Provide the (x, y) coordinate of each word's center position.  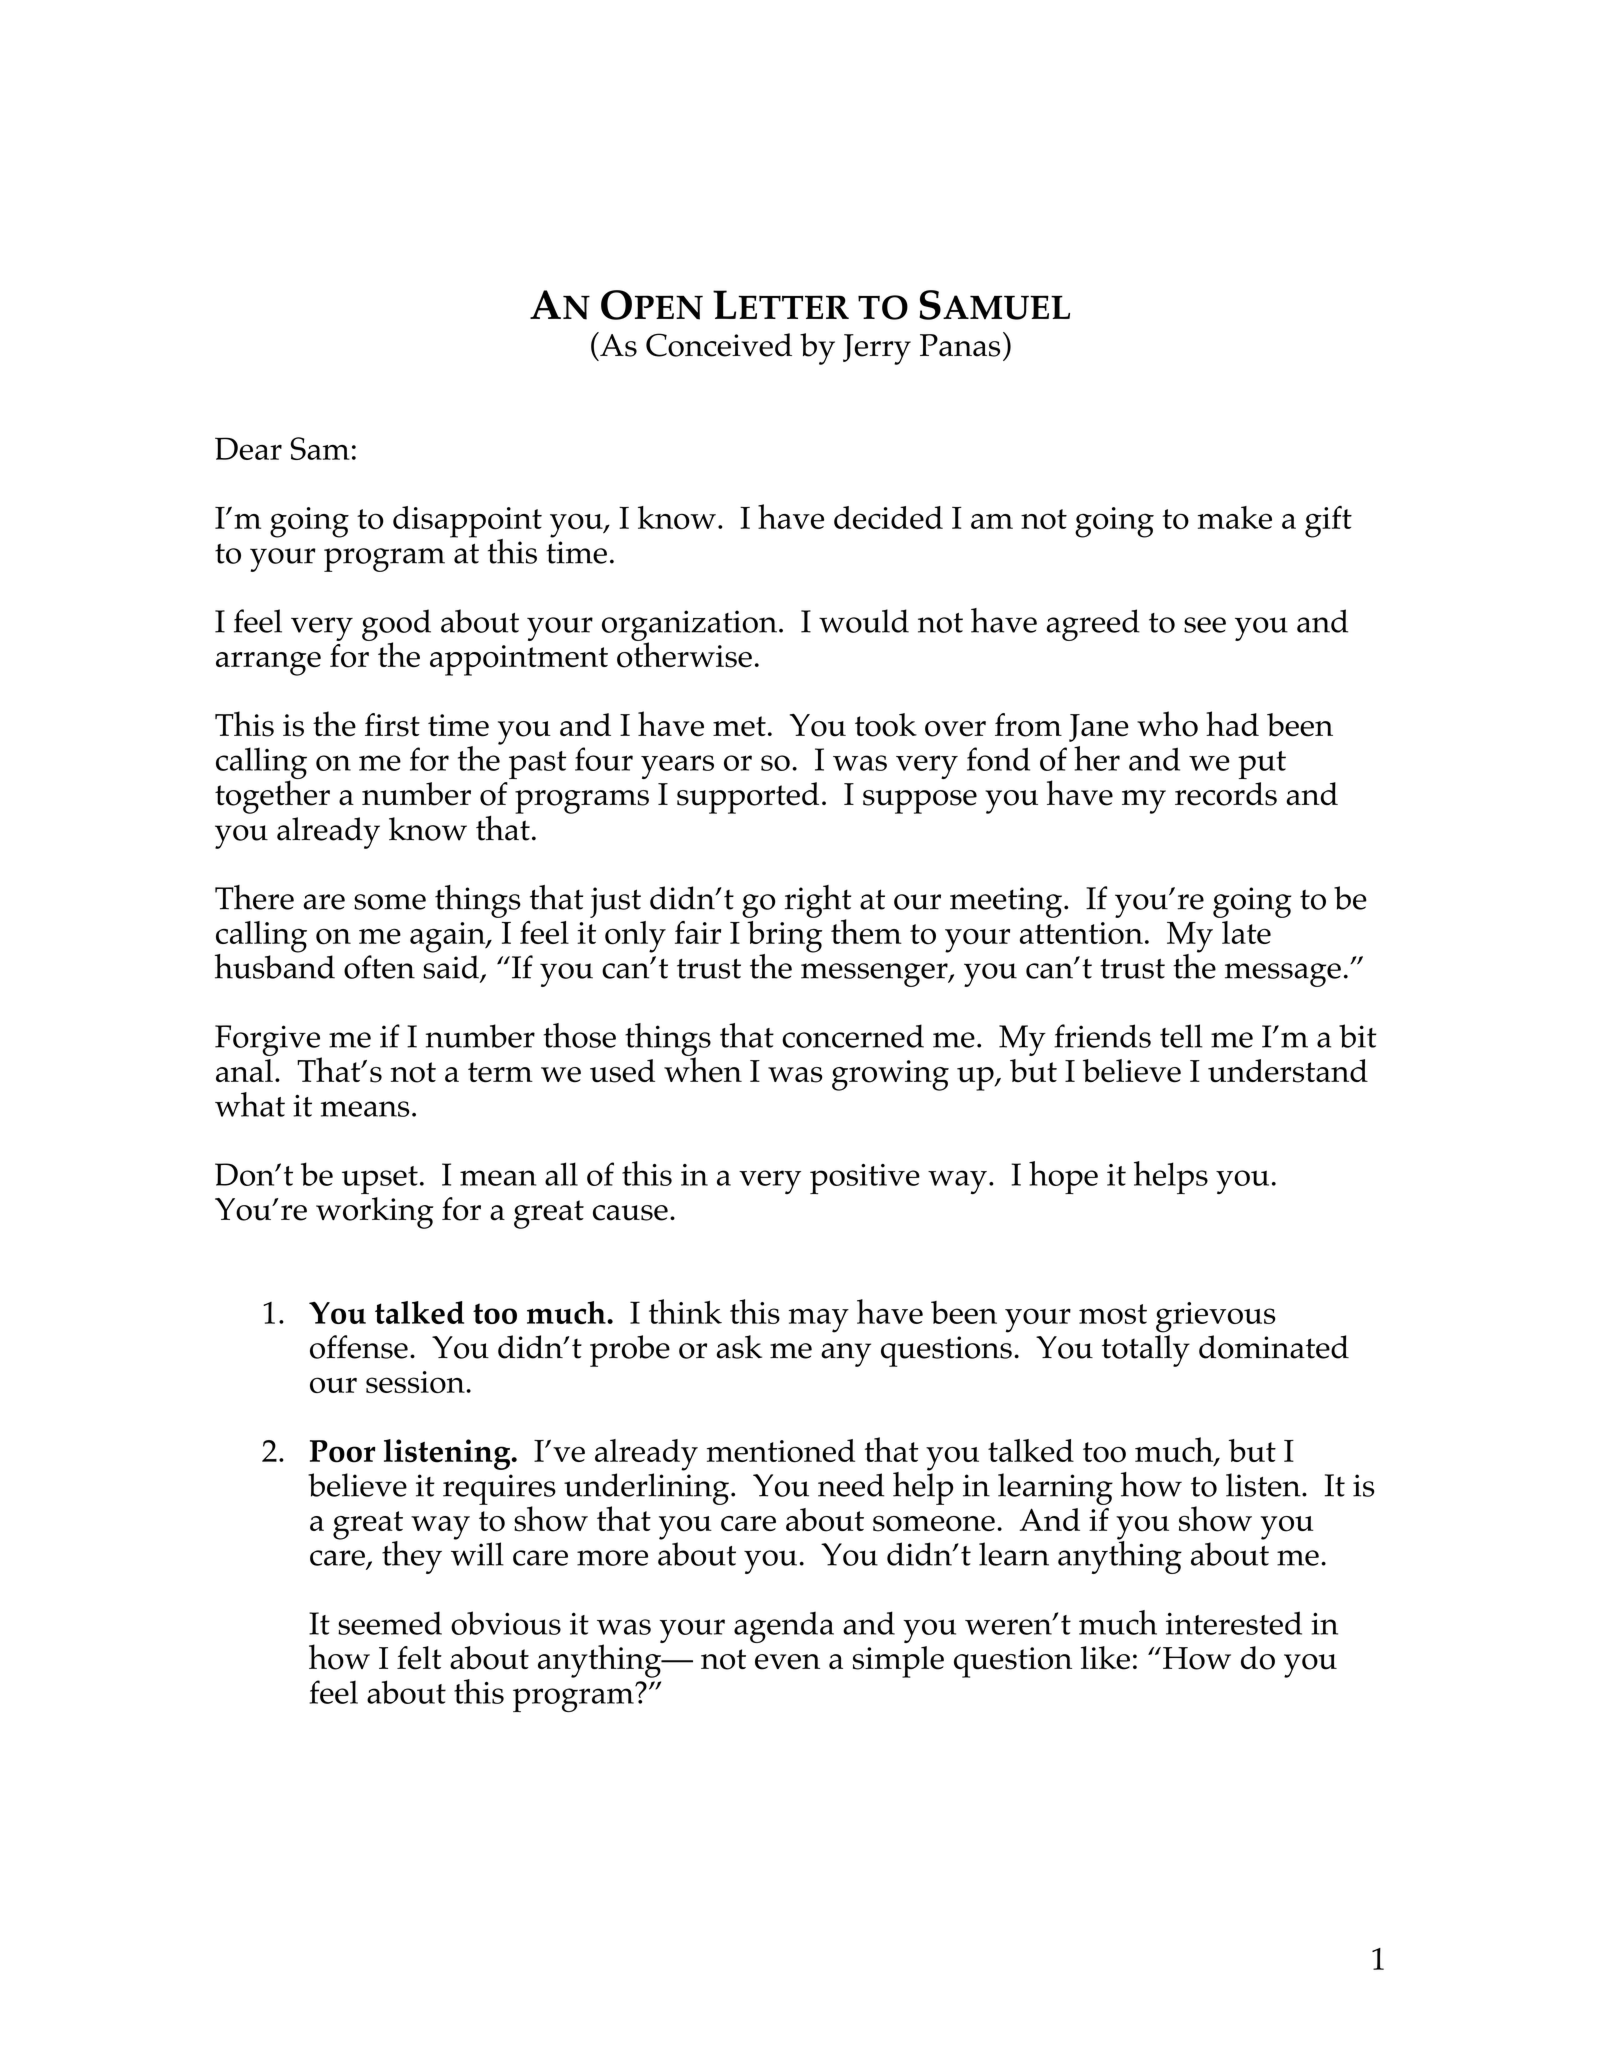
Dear (248, 448)
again (449, 937)
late (1246, 932)
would (864, 621)
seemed (390, 1623)
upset (380, 1180)
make (1235, 517)
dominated (1274, 1347)
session (415, 1382)
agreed (1093, 625)
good (396, 626)
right (818, 902)
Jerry (877, 349)
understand (1288, 1071)
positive (865, 1179)
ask (739, 1347)
